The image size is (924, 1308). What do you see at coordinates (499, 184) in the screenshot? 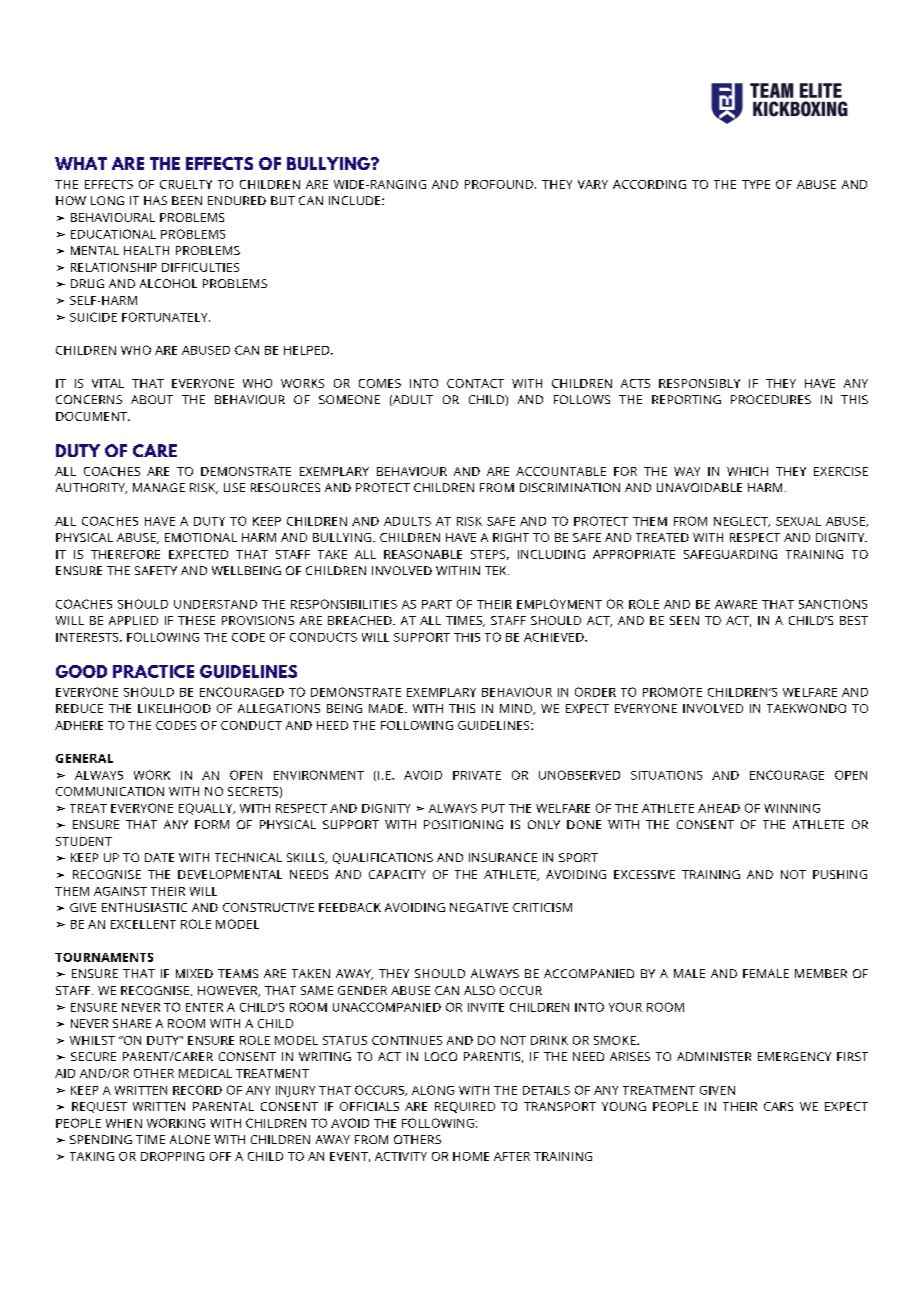
I see `PROFOUND` at bounding box center [499, 184].
